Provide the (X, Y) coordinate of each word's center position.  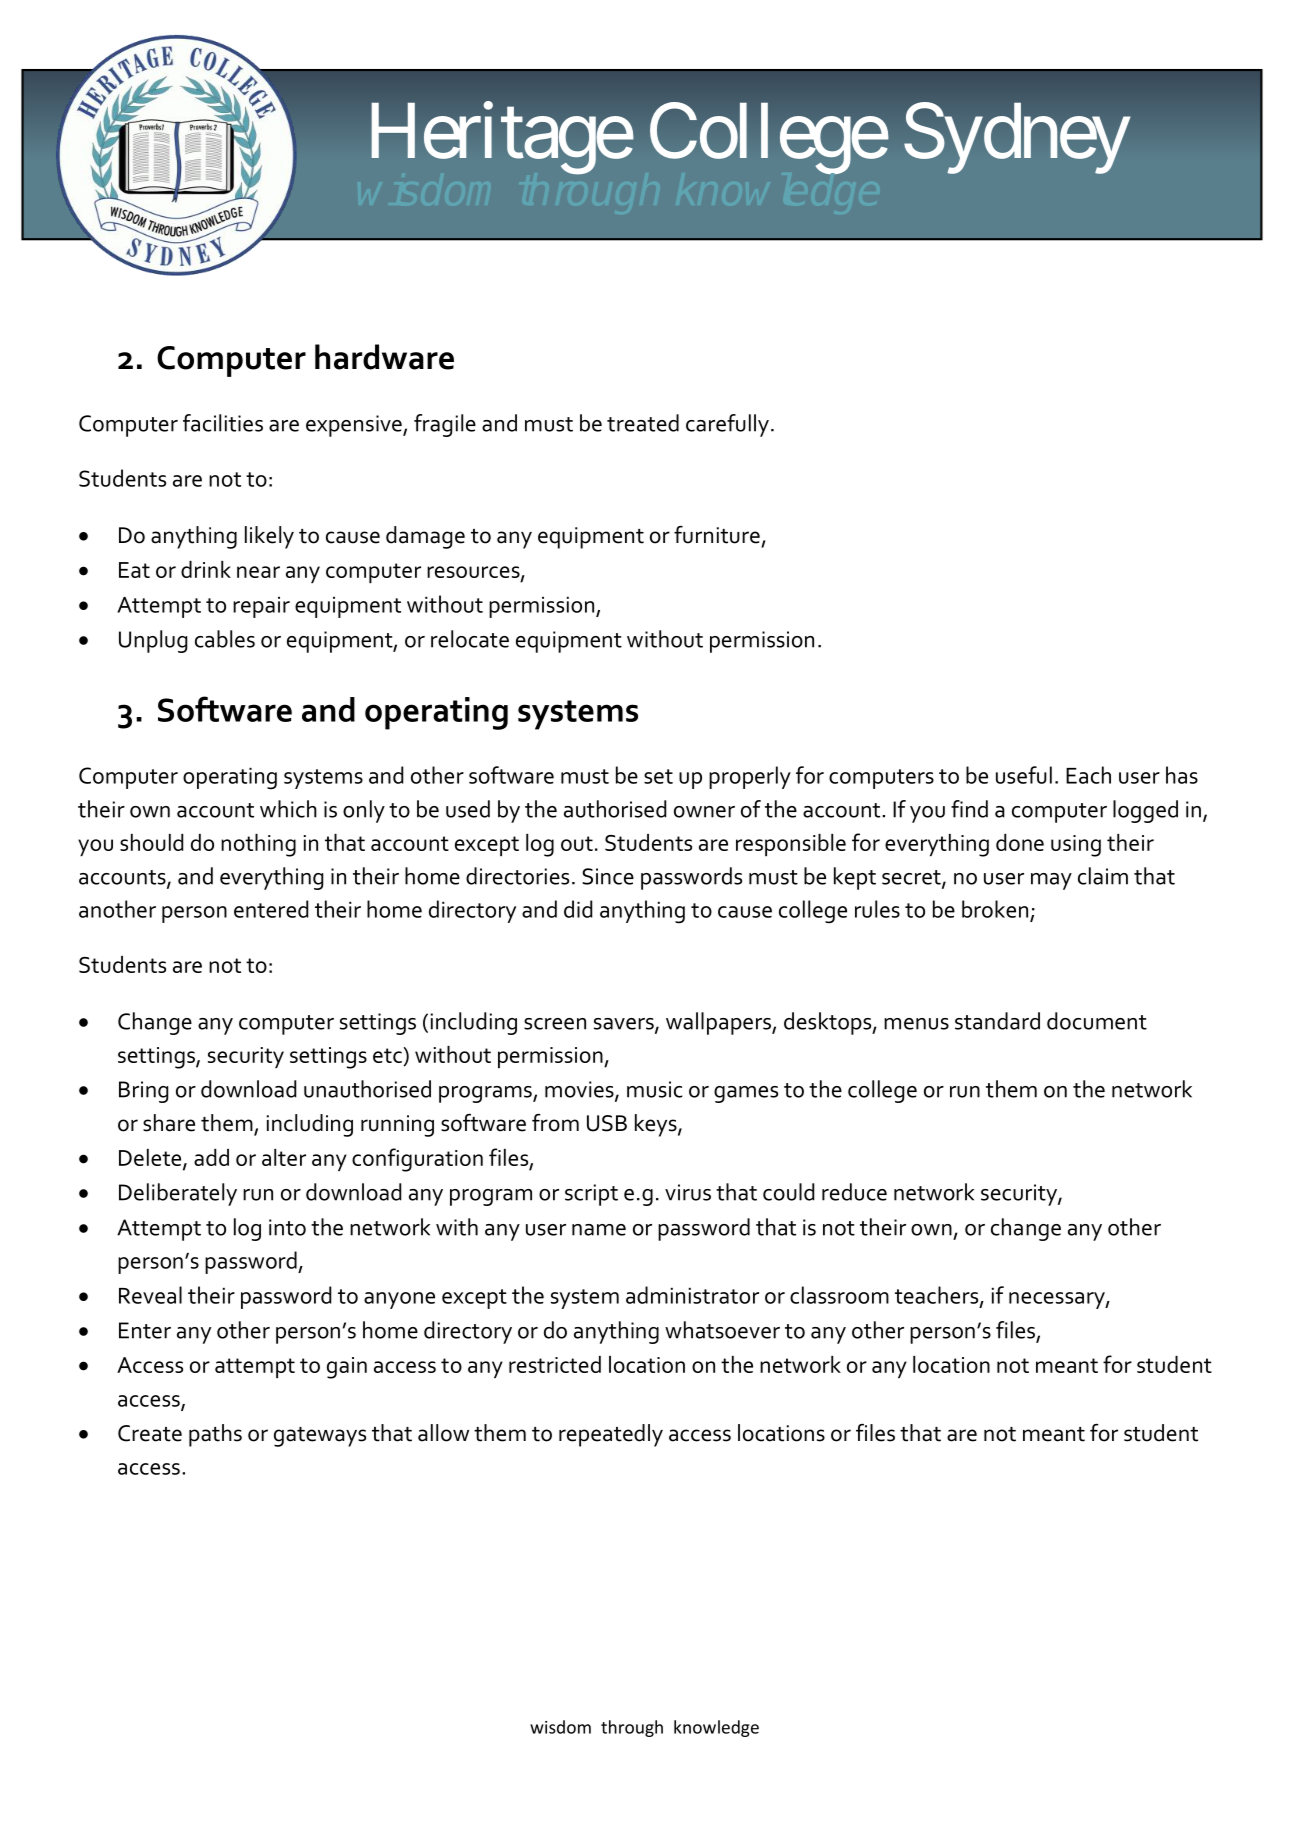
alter (284, 1157)
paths (215, 1435)
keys (657, 1125)
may (1051, 881)
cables (225, 639)
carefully (727, 425)
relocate (470, 639)
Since (608, 876)
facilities (223, 423)
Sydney (1016, 139)
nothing (258, 845)
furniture (717, 535)
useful (1024, 775)
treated (643, 423)
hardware (384, 357)
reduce (854, 1192)
